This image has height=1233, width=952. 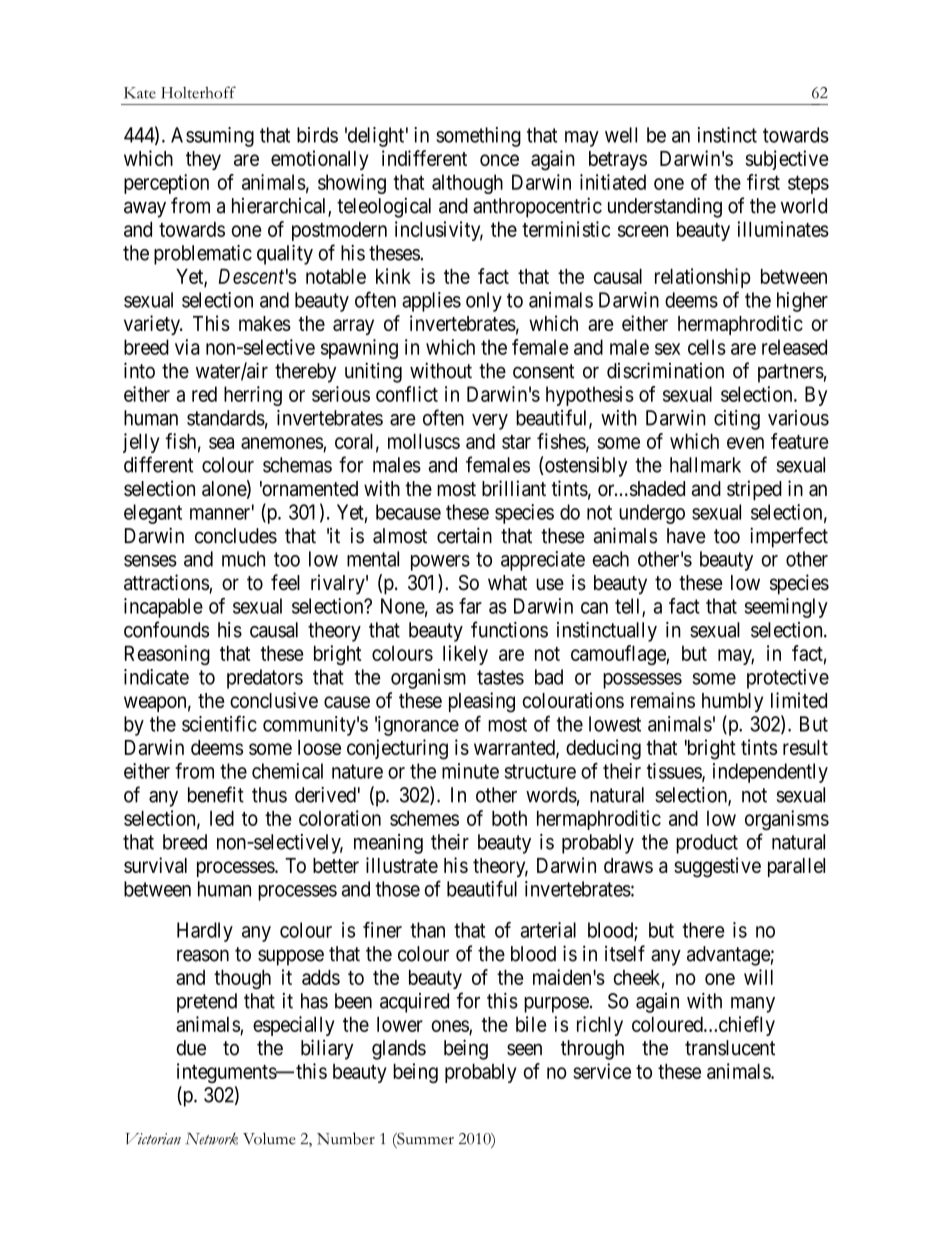 What do you see at coordinates (211, 1139) in the image?
I see `Network` at bounding box center [211, 1139].
